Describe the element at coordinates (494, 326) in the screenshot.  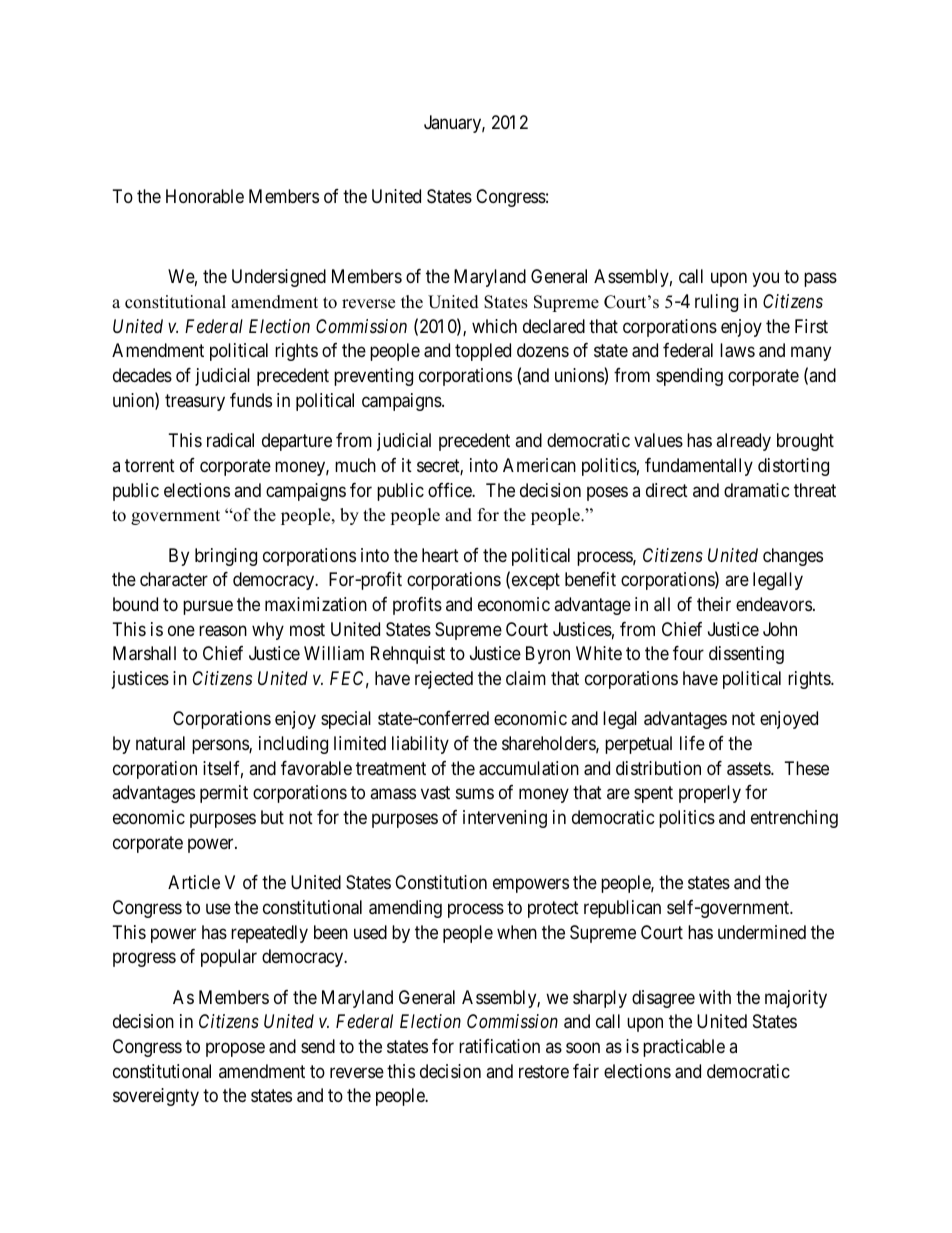
I see `which` at that location.
